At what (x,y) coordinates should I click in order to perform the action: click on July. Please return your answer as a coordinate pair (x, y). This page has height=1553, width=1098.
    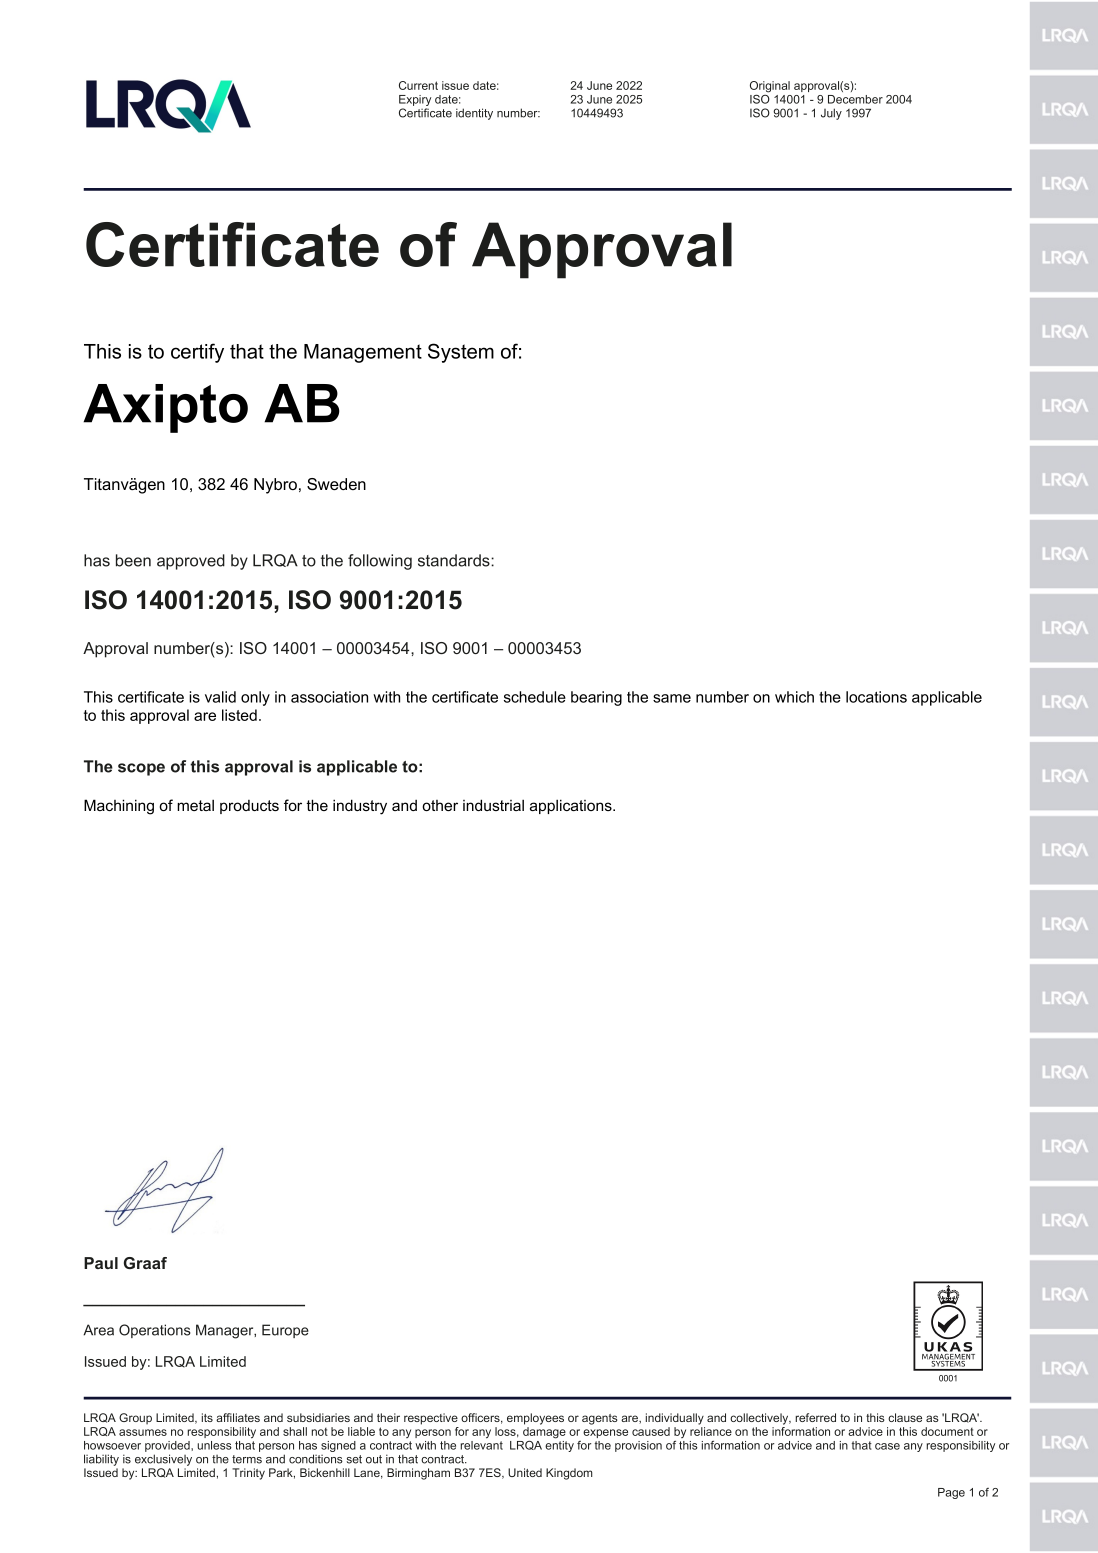
    Looking at the image, I should click on (831, 114).
